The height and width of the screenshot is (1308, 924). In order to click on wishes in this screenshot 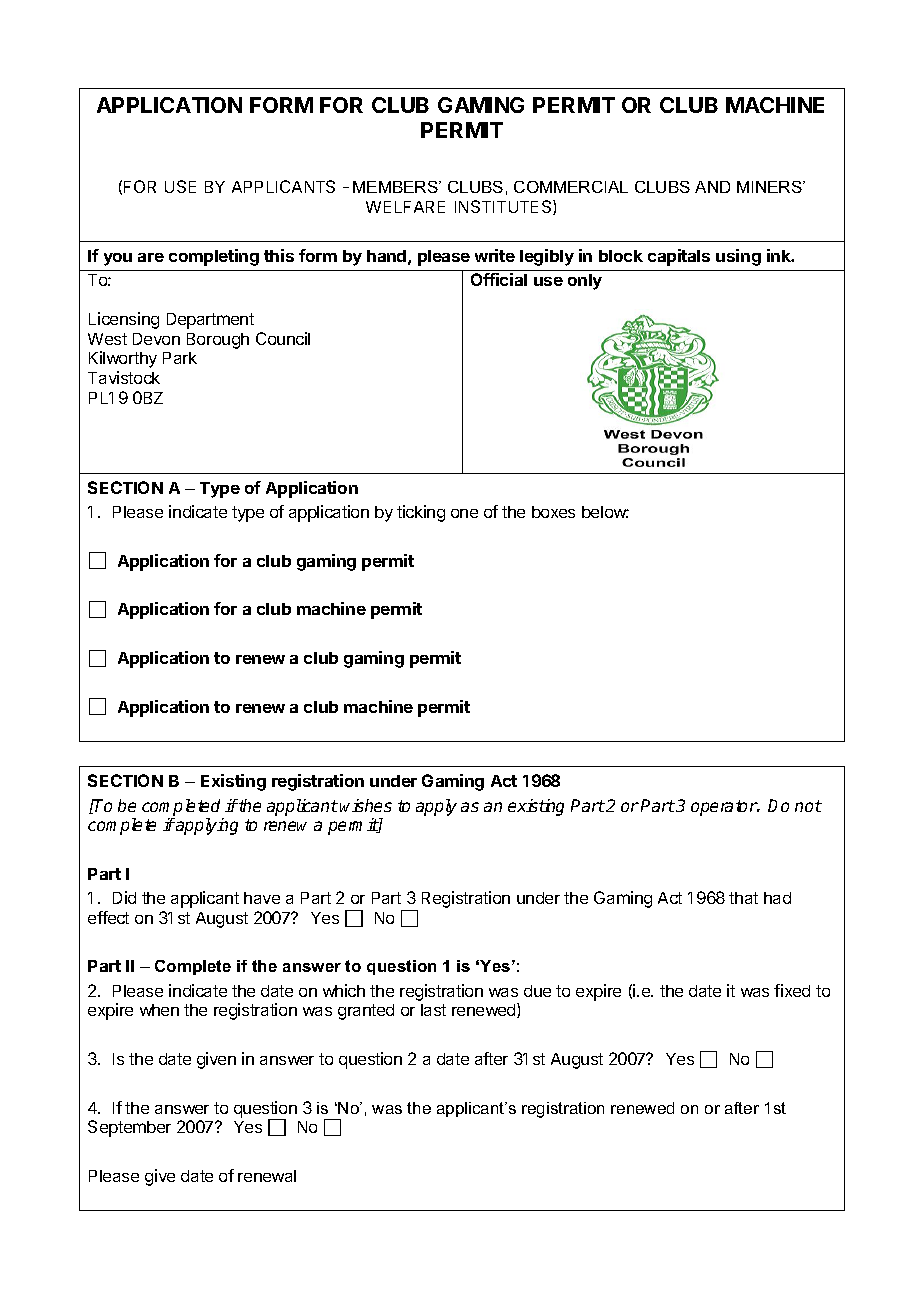, I will do `click(366, 805)`.
